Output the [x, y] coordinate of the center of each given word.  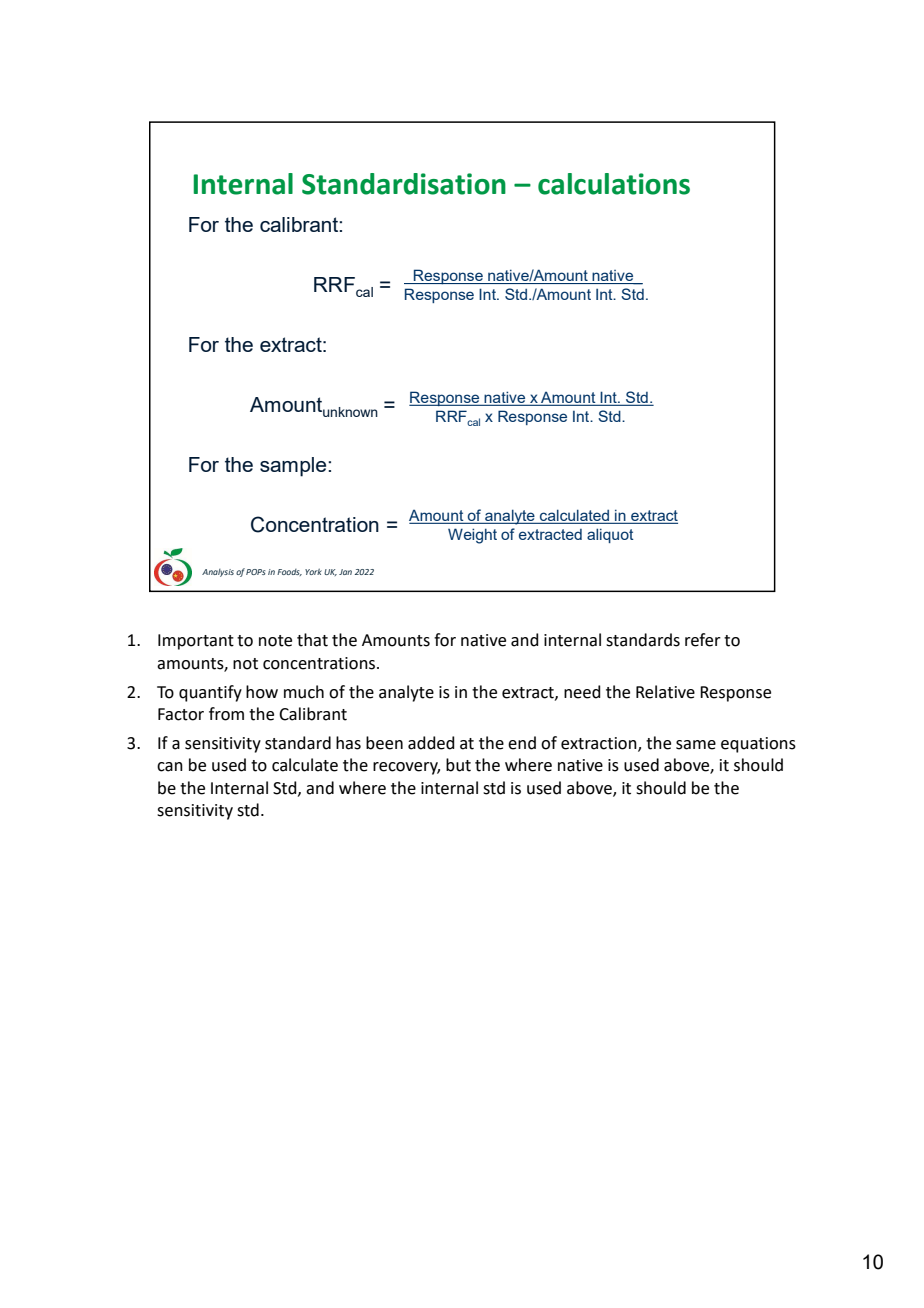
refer [703, 640]
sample [294, 467]
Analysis [218, 573]
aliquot [610, 535]
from [226, 714]
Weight [472, 536]
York [313, 571]
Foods [289, 572]
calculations [614, 184]
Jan [345, 572]
